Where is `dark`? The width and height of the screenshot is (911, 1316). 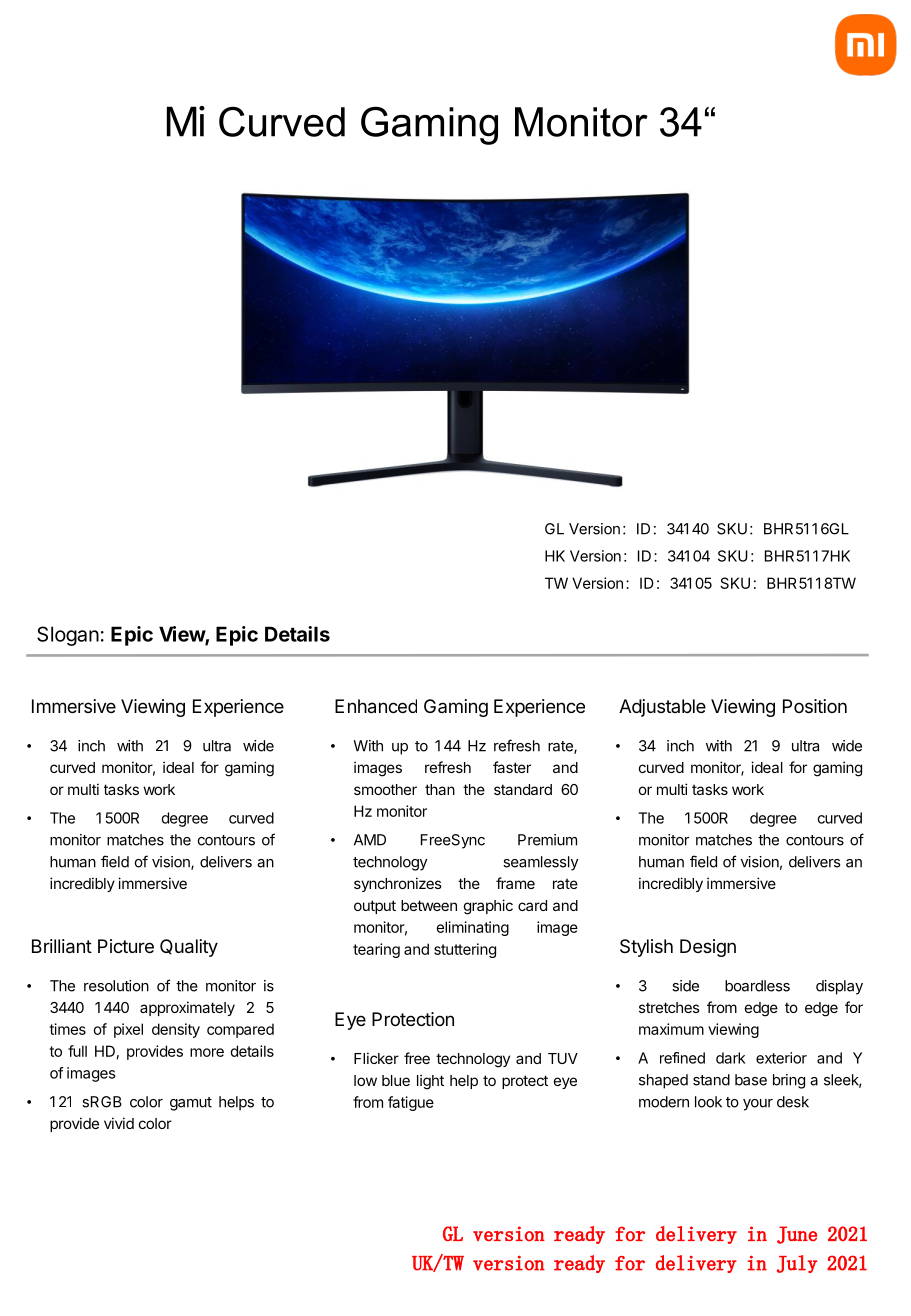 dark is located at coordinates (731, 1058).
